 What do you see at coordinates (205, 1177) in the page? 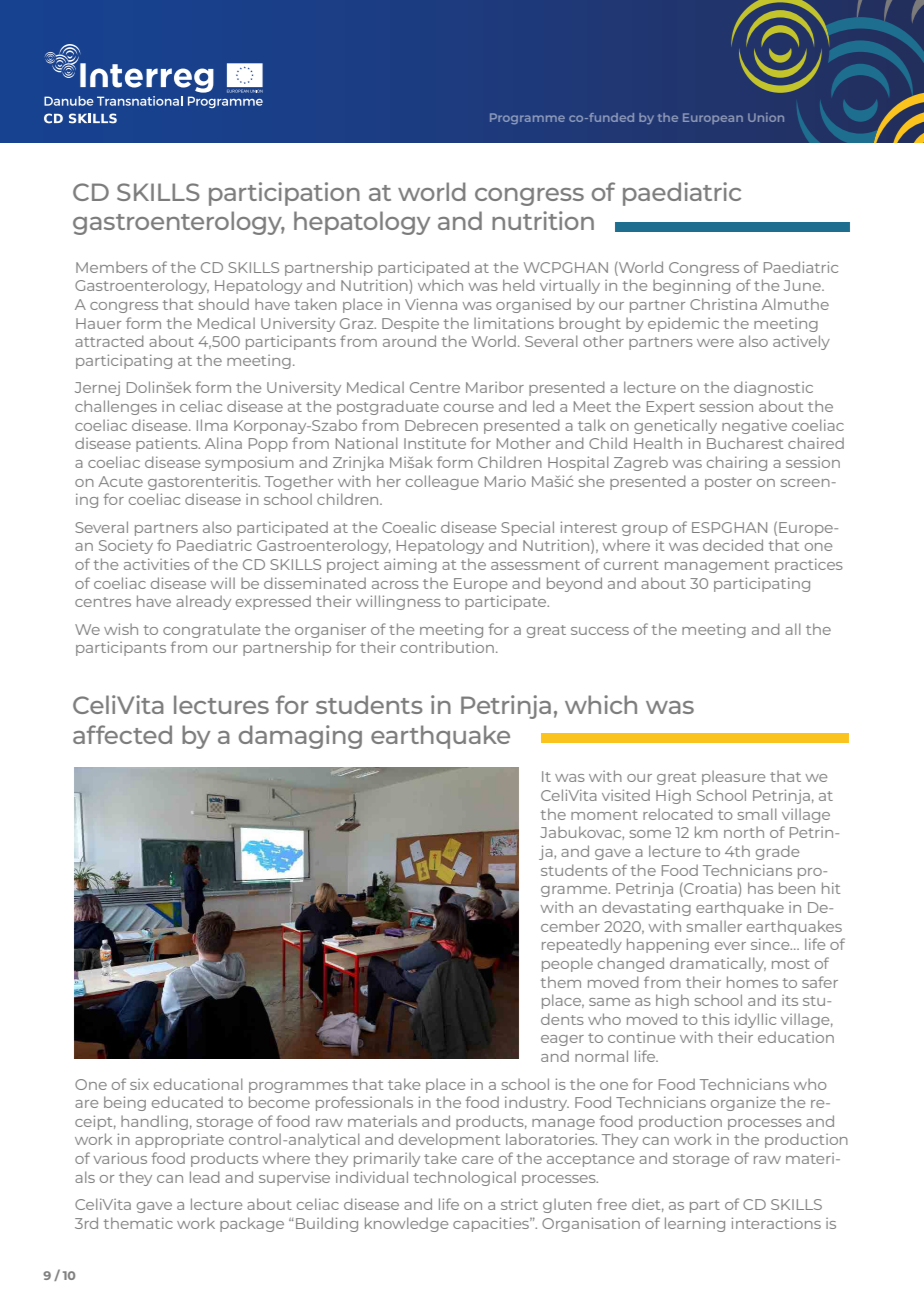
I see `lead` at bounding box center [205, 1177].
